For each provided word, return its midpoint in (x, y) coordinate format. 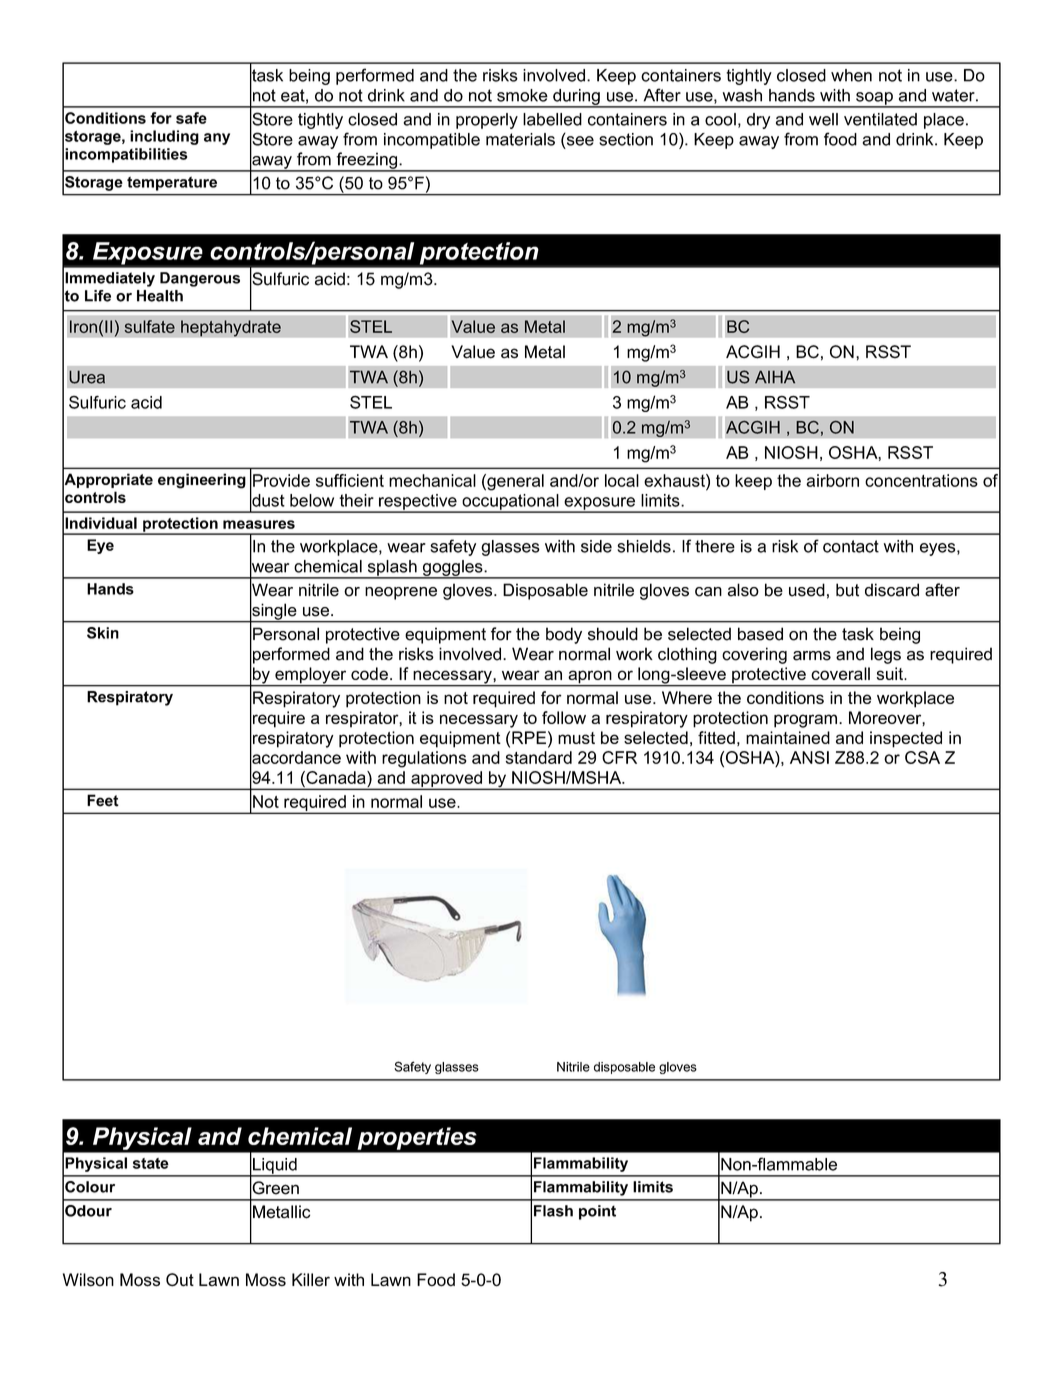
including (164, 137)
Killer (311, 1279)
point (597, 1212)
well (823, 119)
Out (180, 1280)
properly (487, 121)
